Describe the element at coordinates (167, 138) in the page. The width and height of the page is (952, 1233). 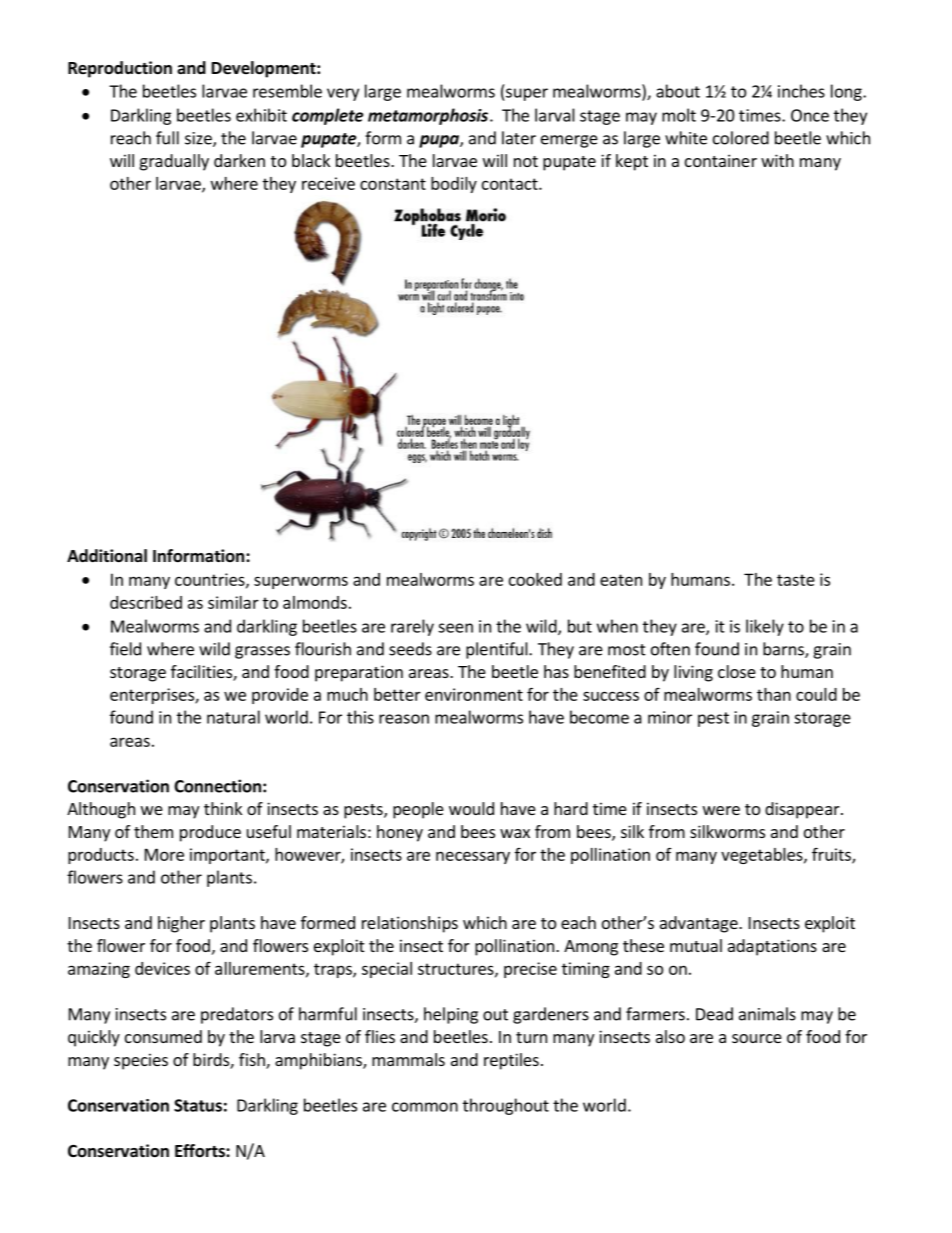
I see `full` at that location.
